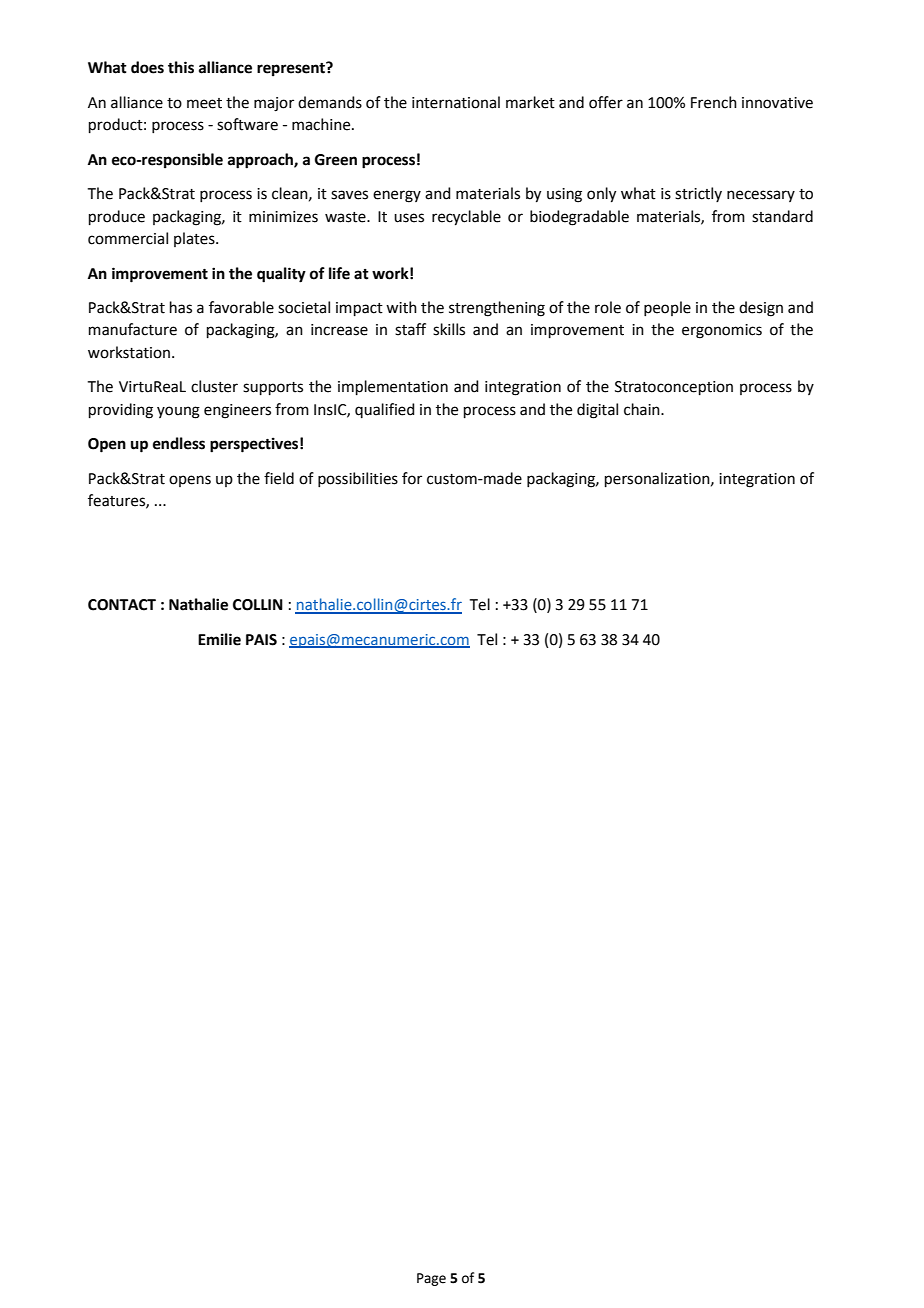  Describe the element at coordinates (456, 102) in the screenshot. I see `international` at that location.
